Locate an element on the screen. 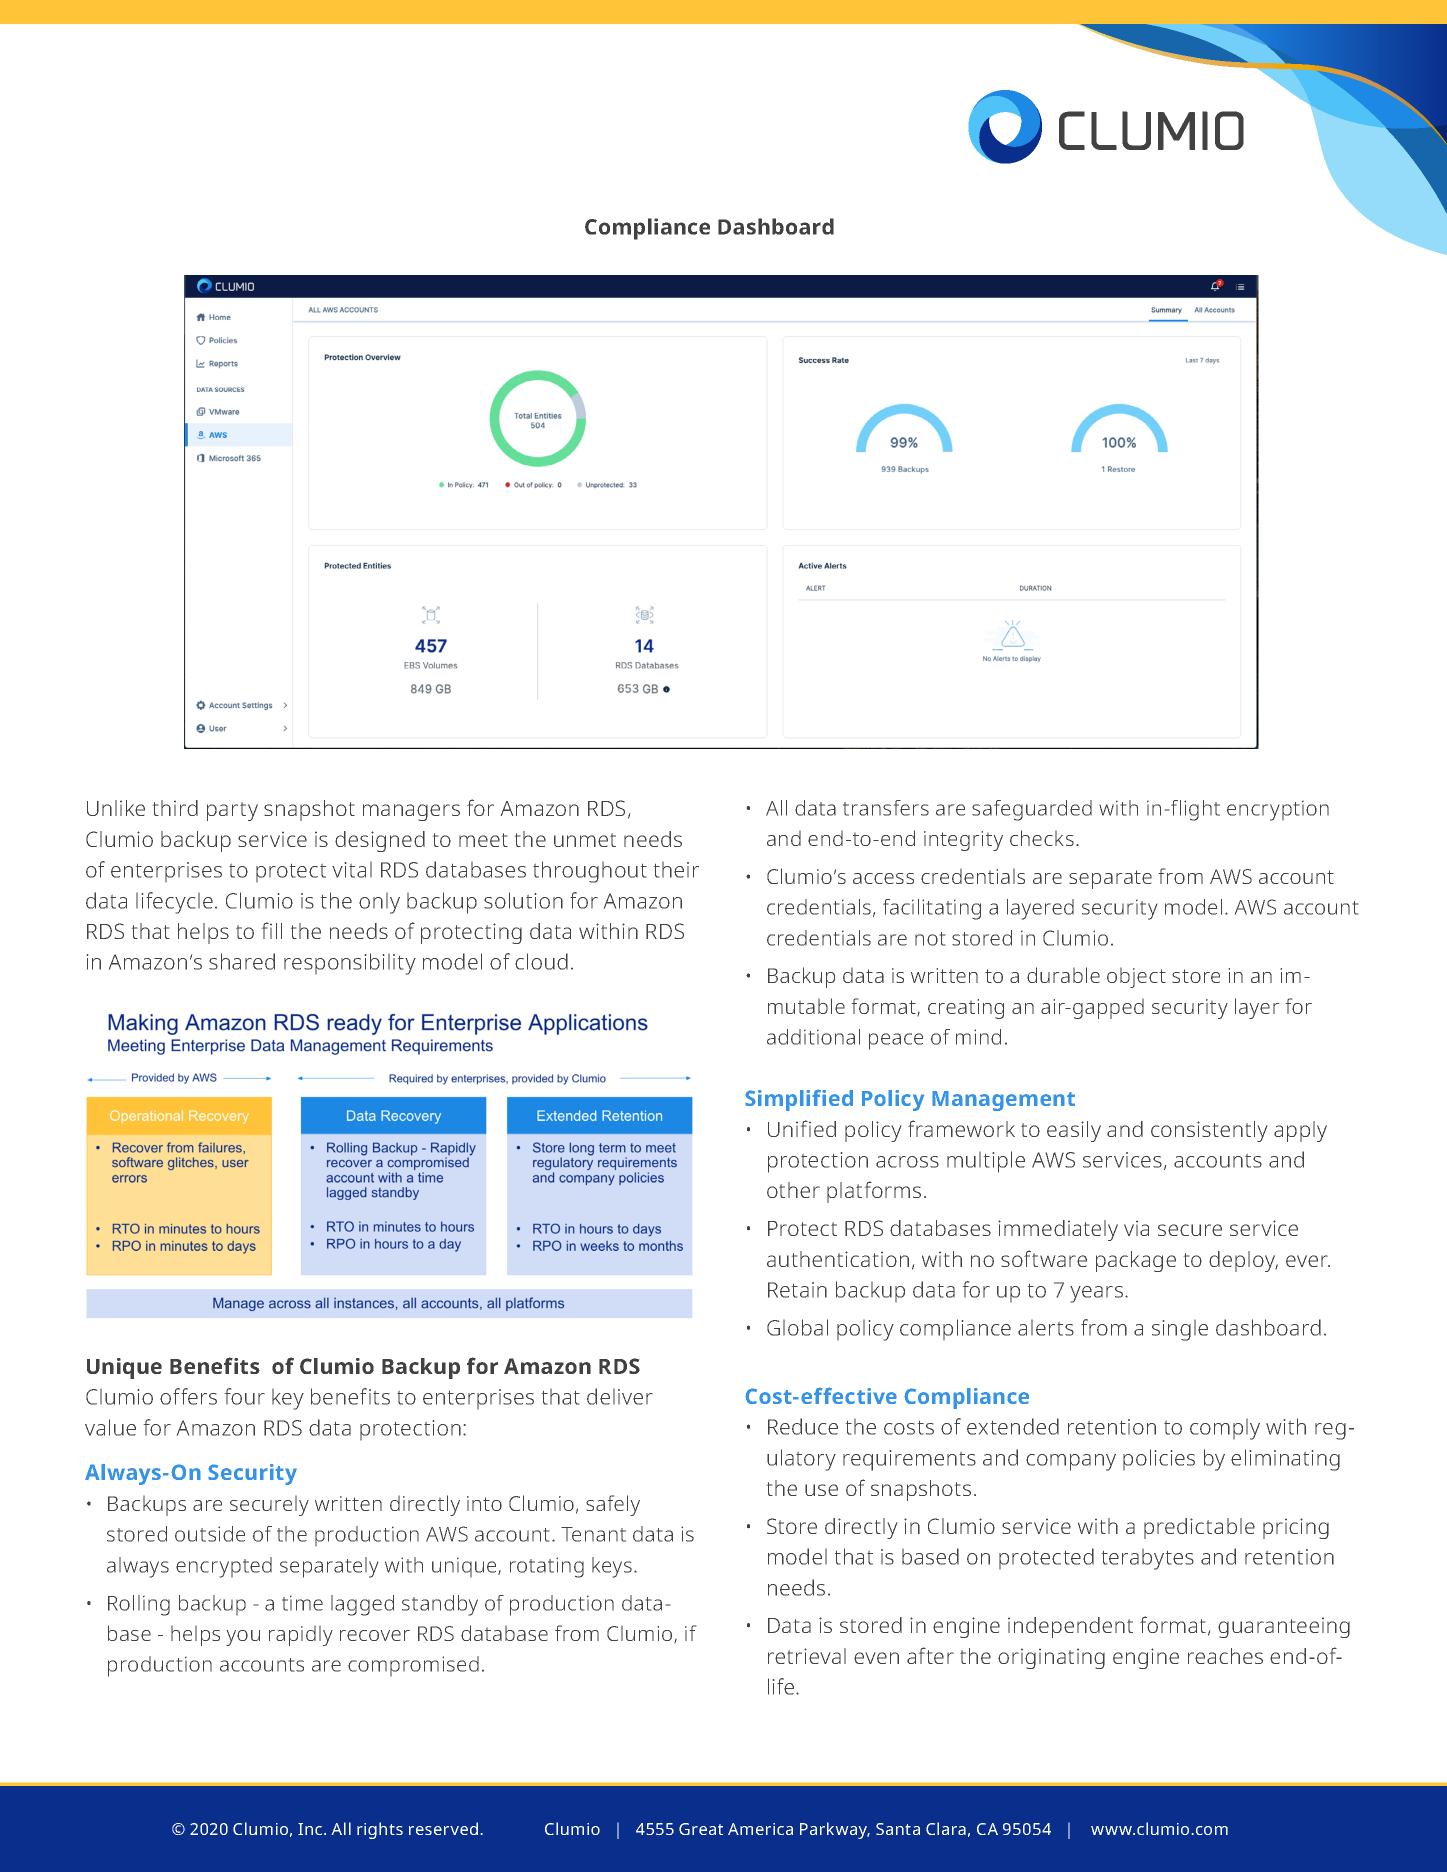  consistently is located at coordinates (1209, 1131).
